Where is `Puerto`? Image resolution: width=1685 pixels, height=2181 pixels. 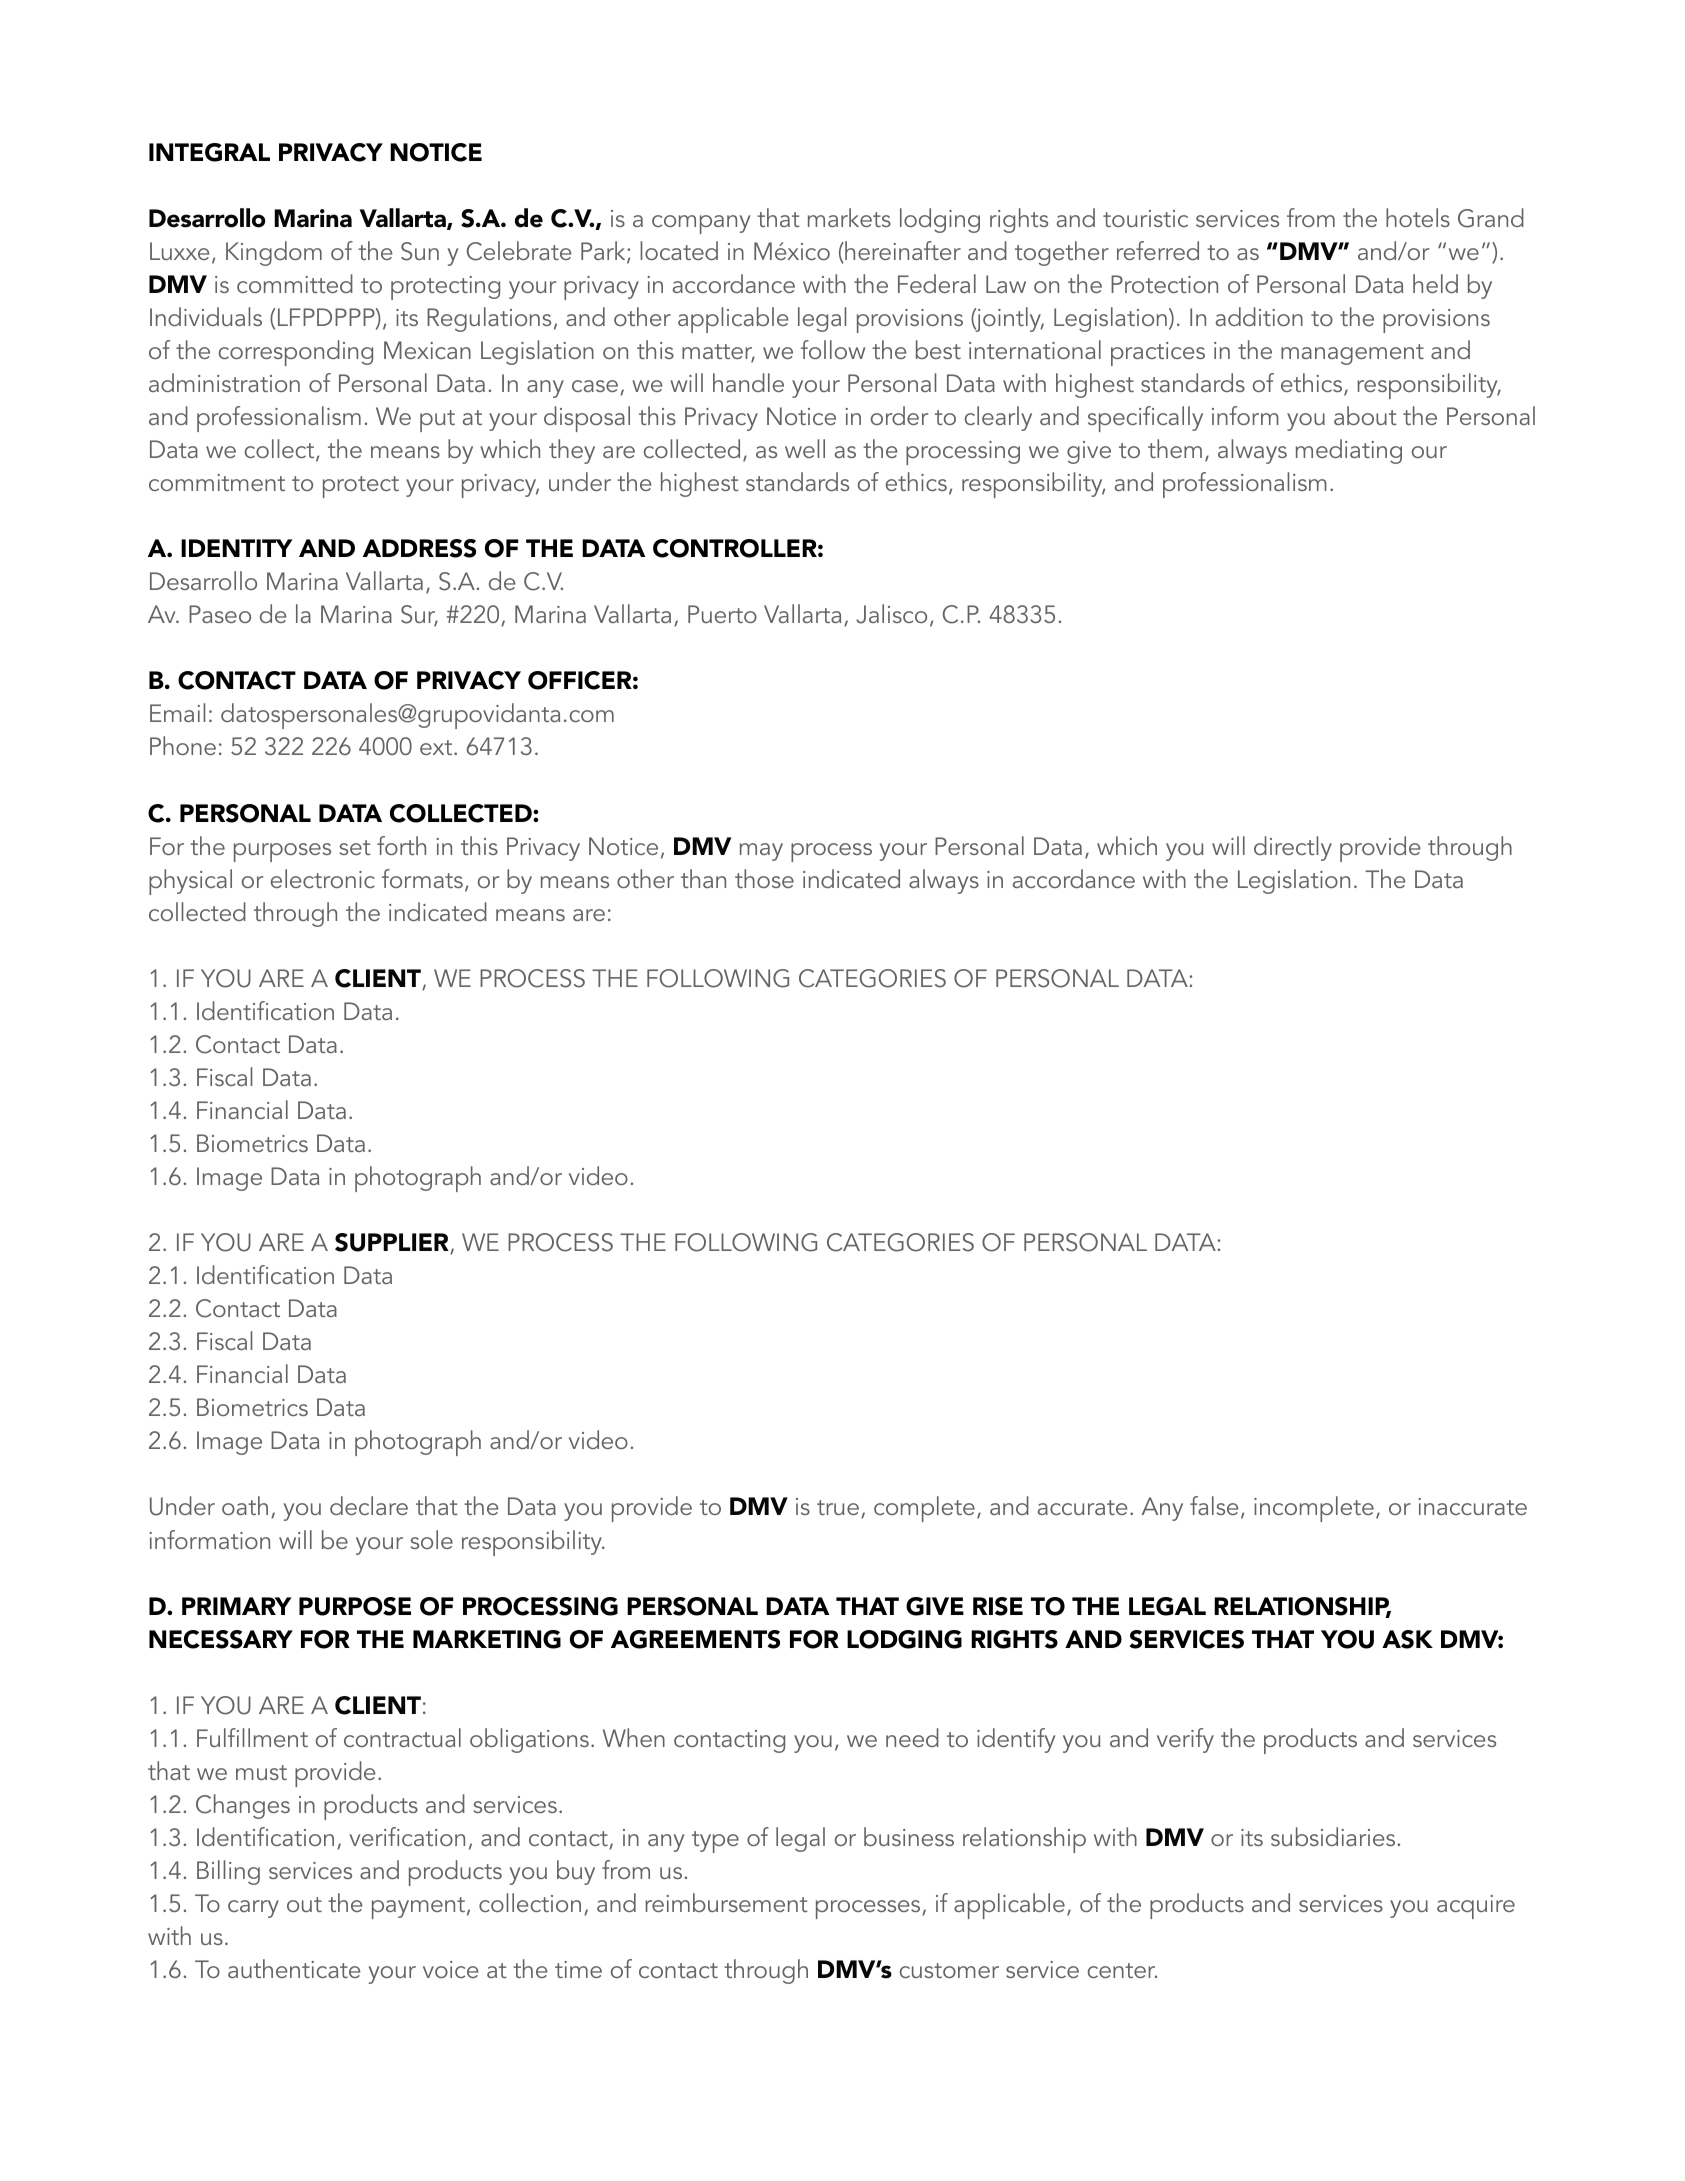
Puerto is located at coordinates (722, 614).
